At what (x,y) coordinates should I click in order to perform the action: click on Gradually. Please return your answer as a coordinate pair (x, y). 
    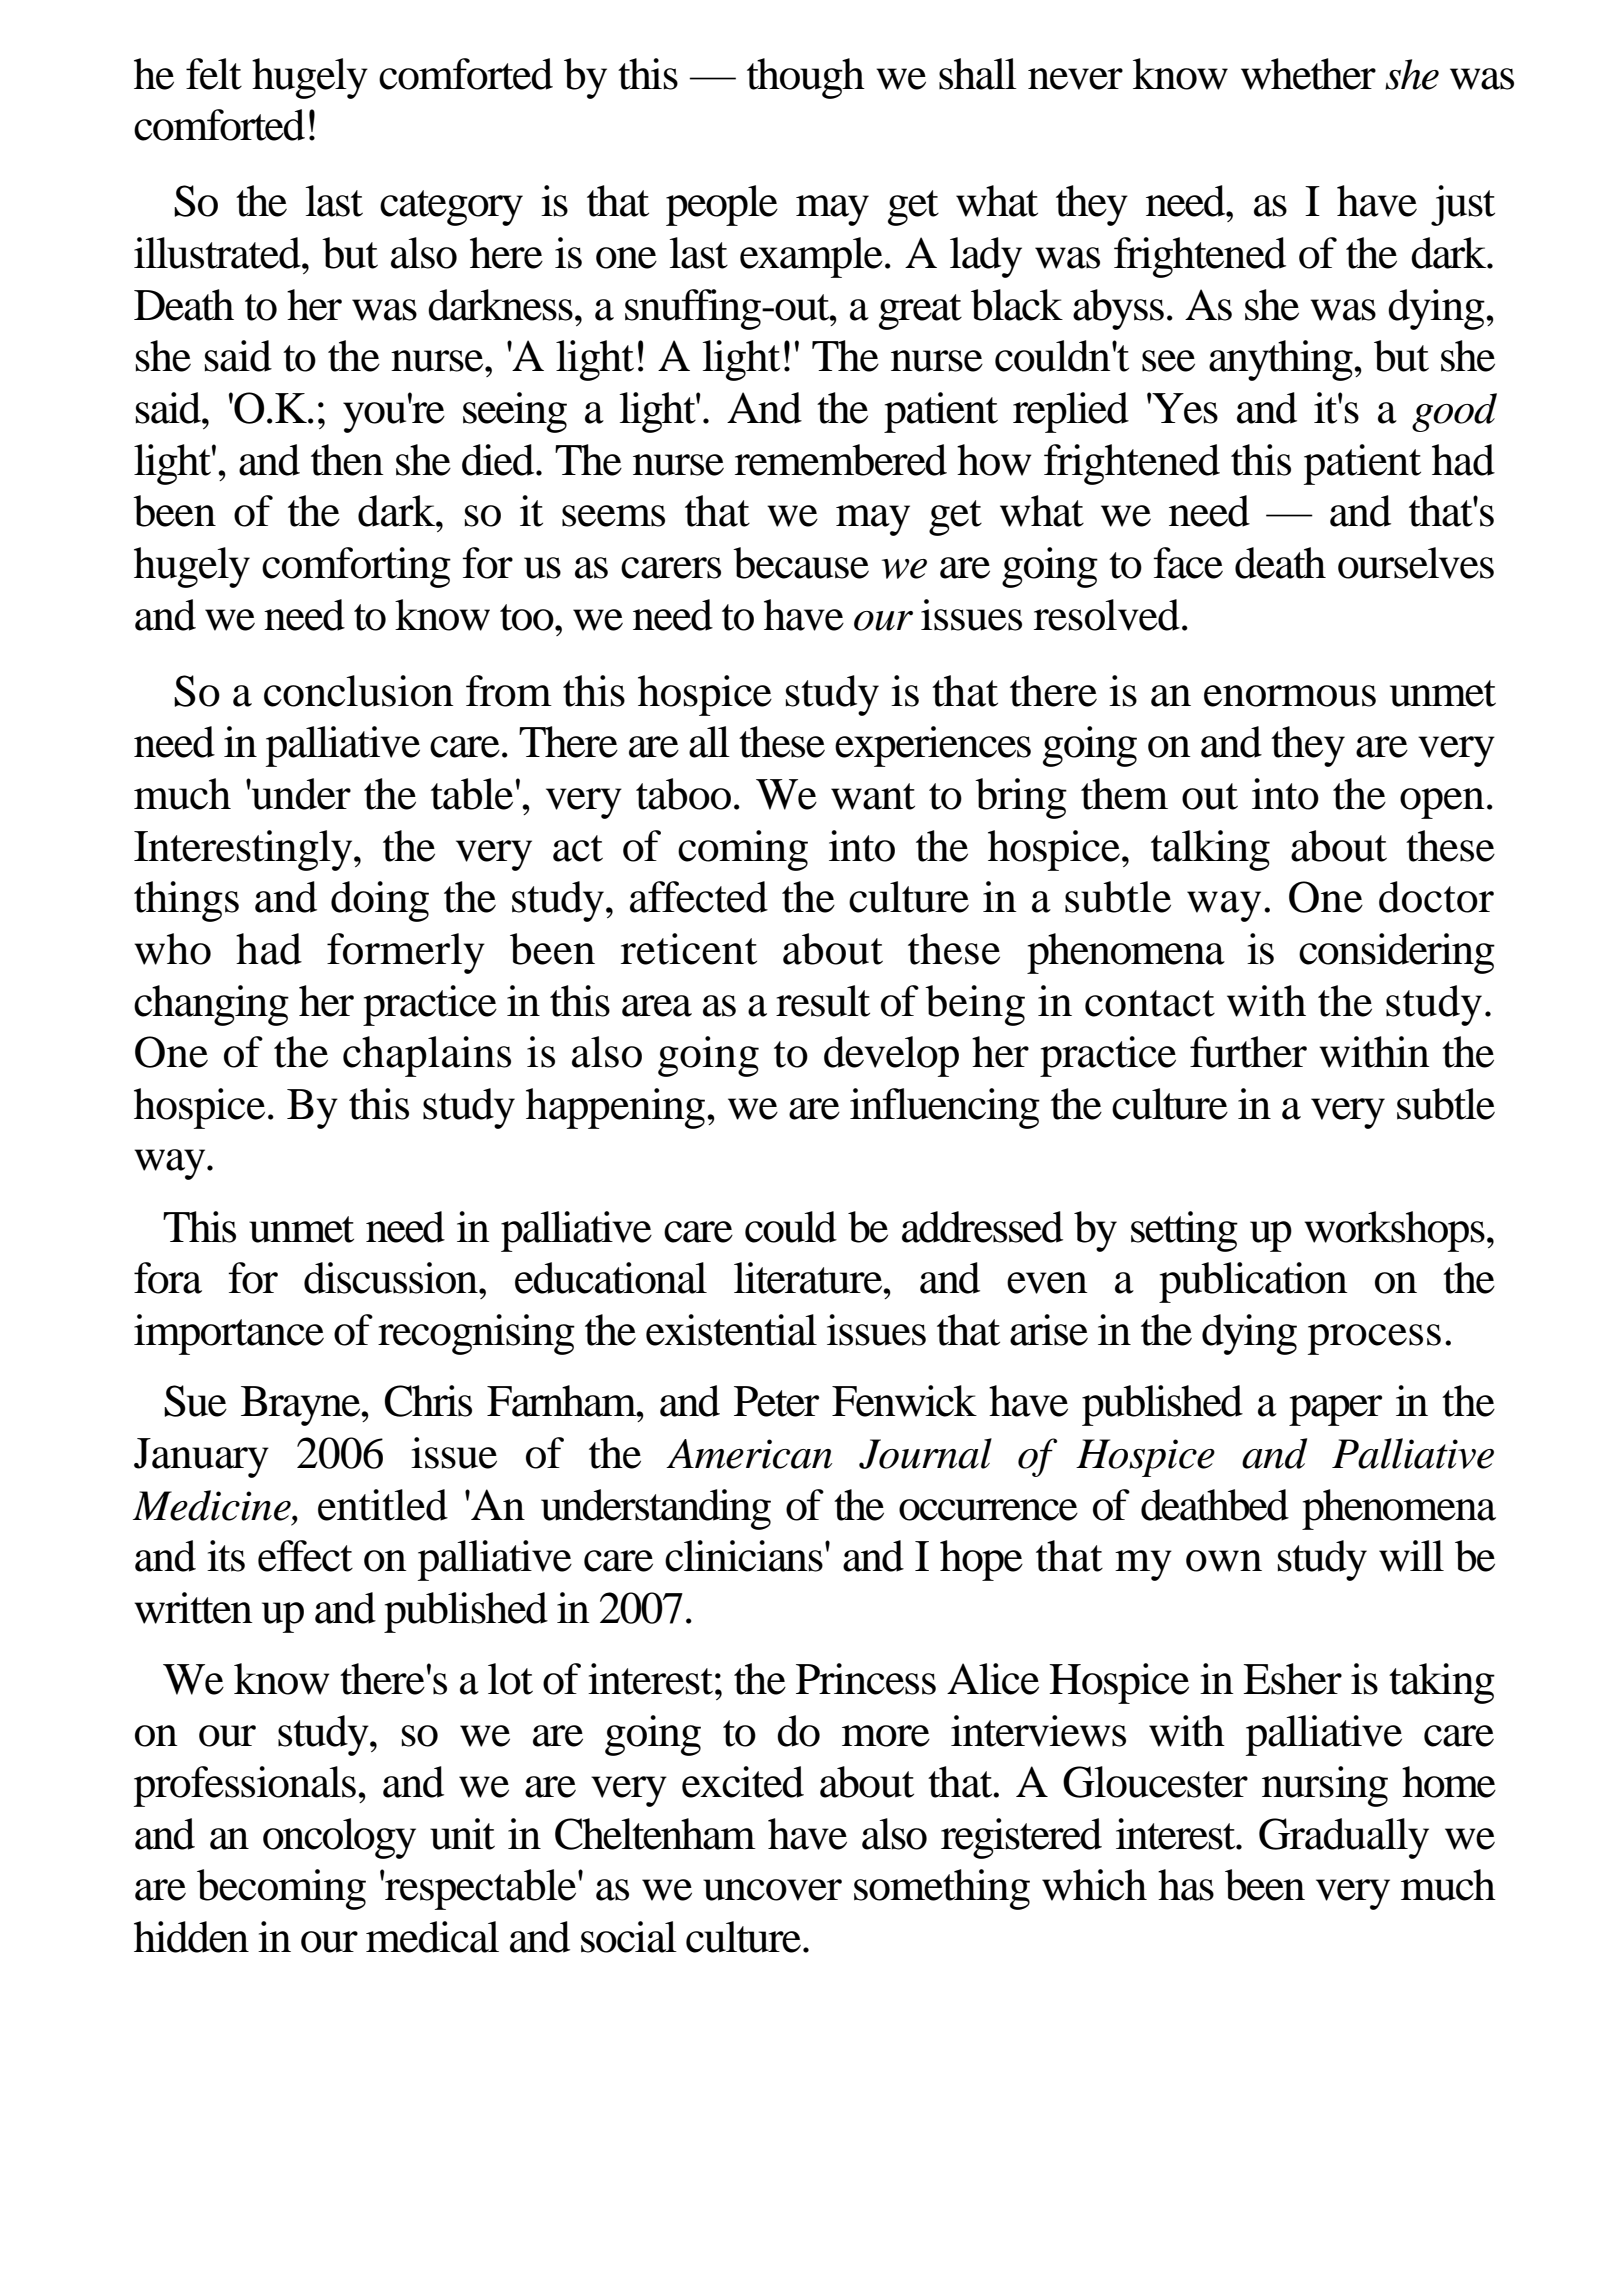
    Looking at the image, I should click on (1344, 1838).
